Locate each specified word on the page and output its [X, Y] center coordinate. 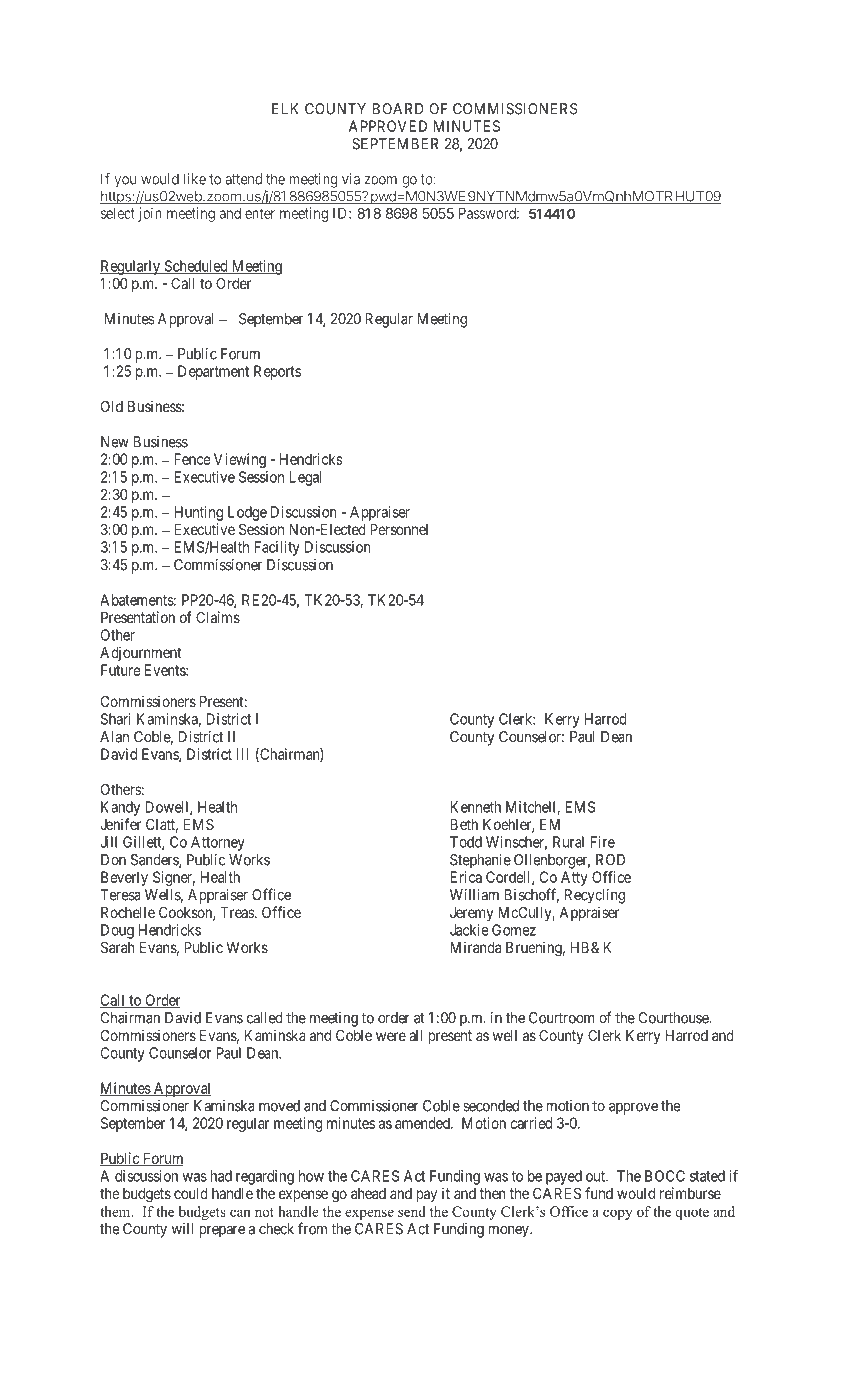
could [191, 1193]
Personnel [399, 529]
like [194, 179]
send [412, 1211]
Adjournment [140, 653]
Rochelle [128, 912]
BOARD [398, 109]
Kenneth [475, 807]
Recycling [595, 896]
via [351, 179]
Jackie [469, 930]
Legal [305, 478]
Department [213, 372]
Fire [602, 842]
